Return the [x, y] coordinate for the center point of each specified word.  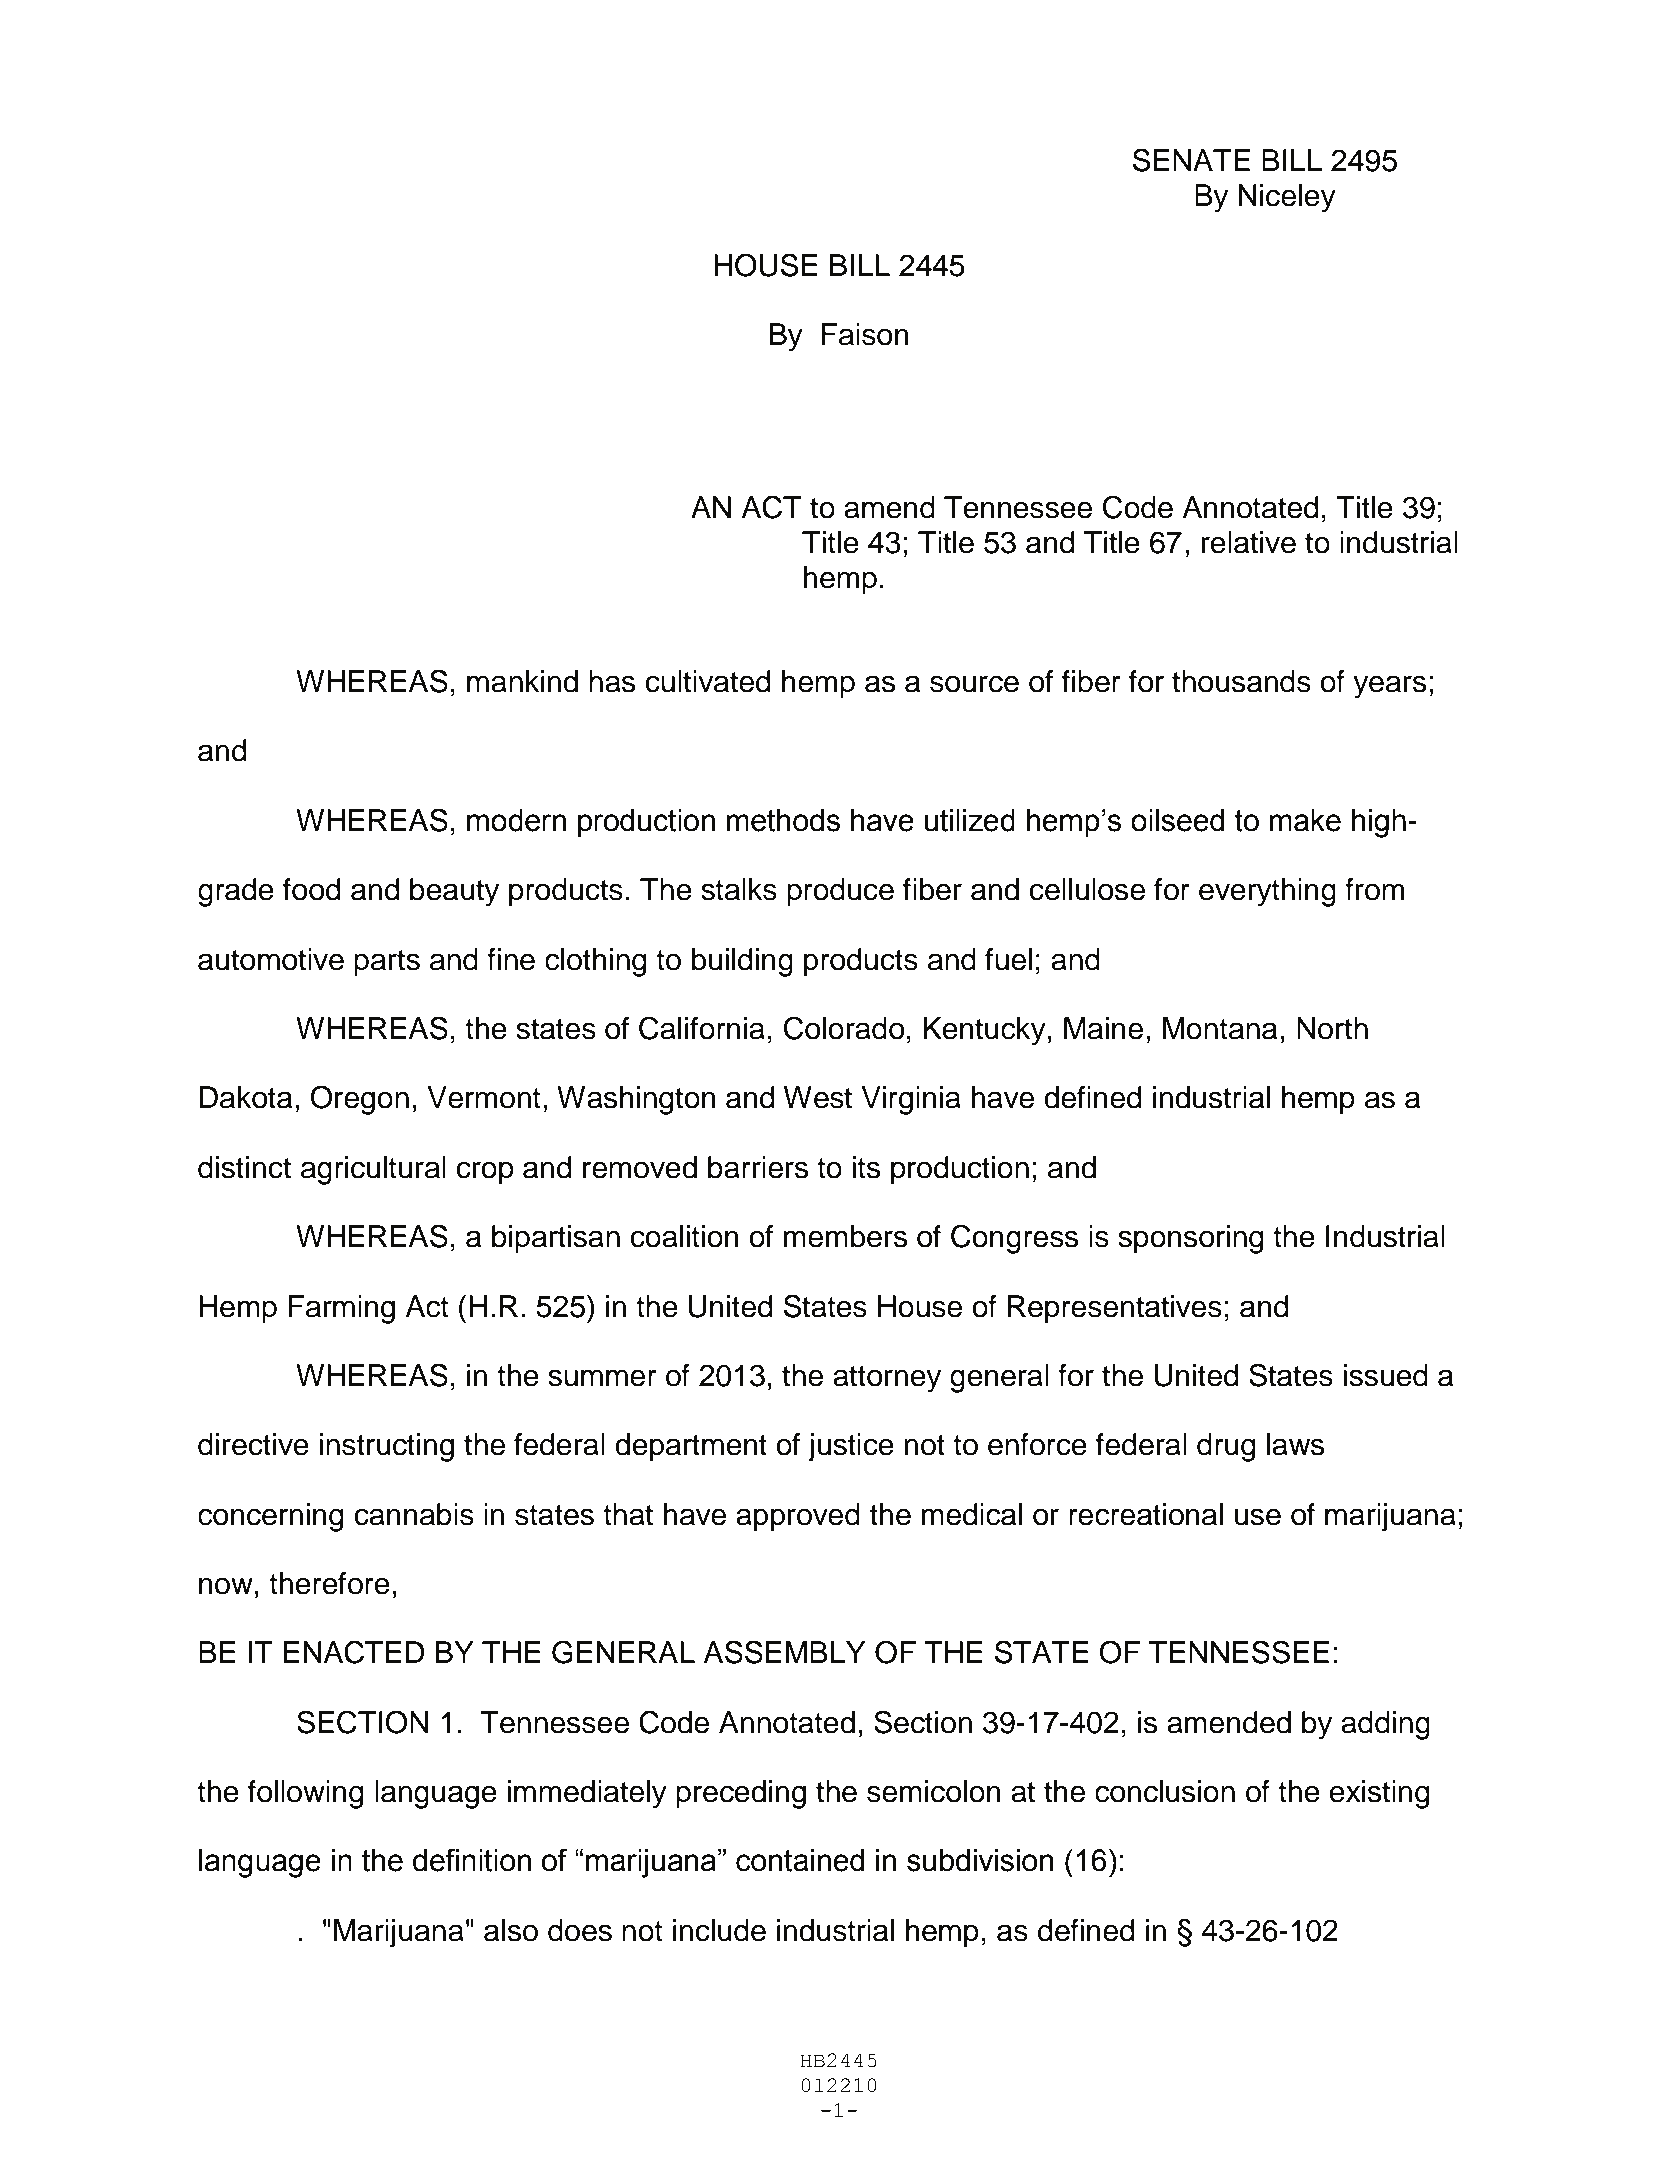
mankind [522, 681]
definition [472, 1860]
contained [800, 1860]
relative [1249, 542]
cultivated [708, 681]
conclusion [1165, 1791]
